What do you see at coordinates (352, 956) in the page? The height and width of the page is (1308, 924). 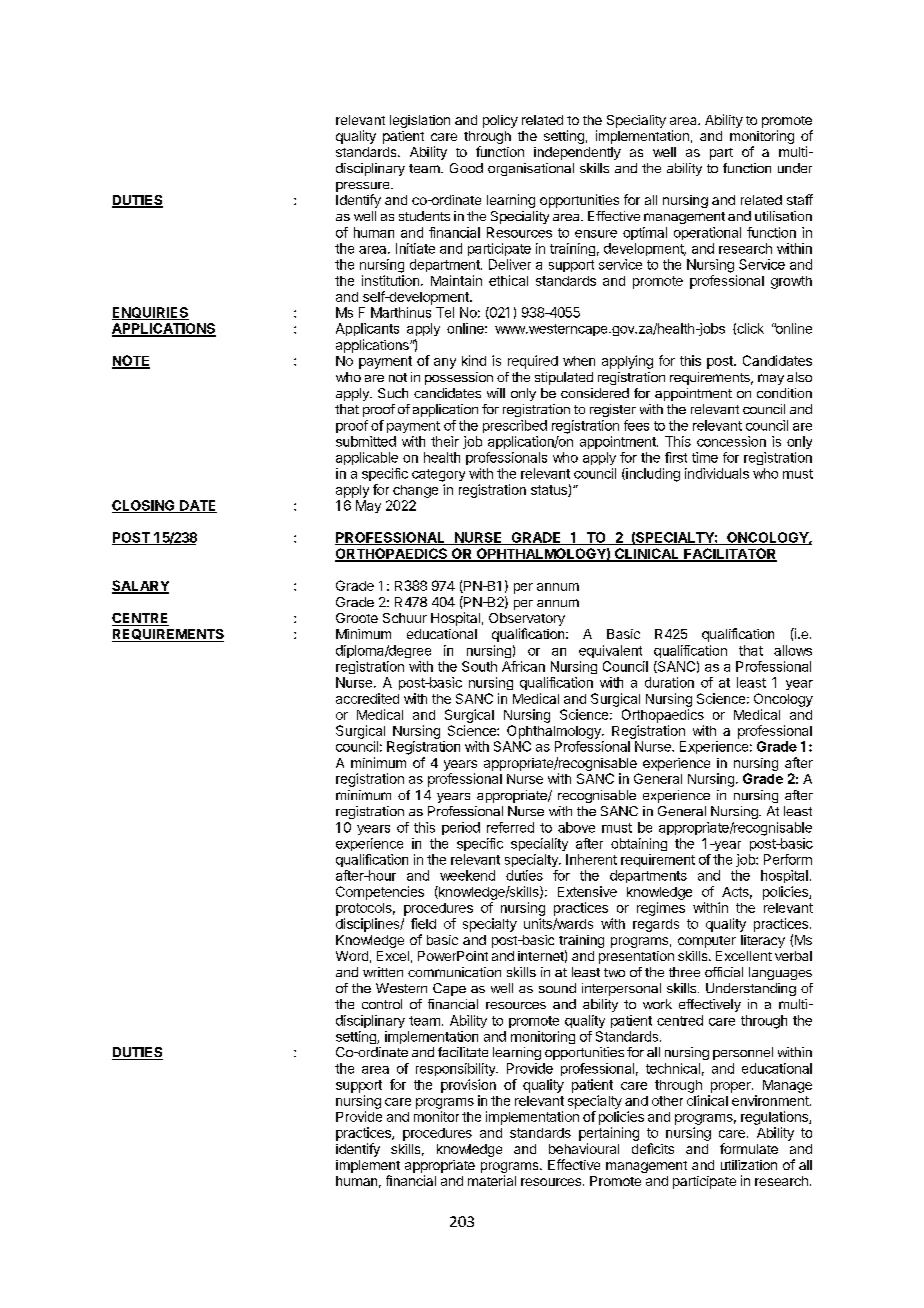 I see `Word` at bounding box center [352, 956].
